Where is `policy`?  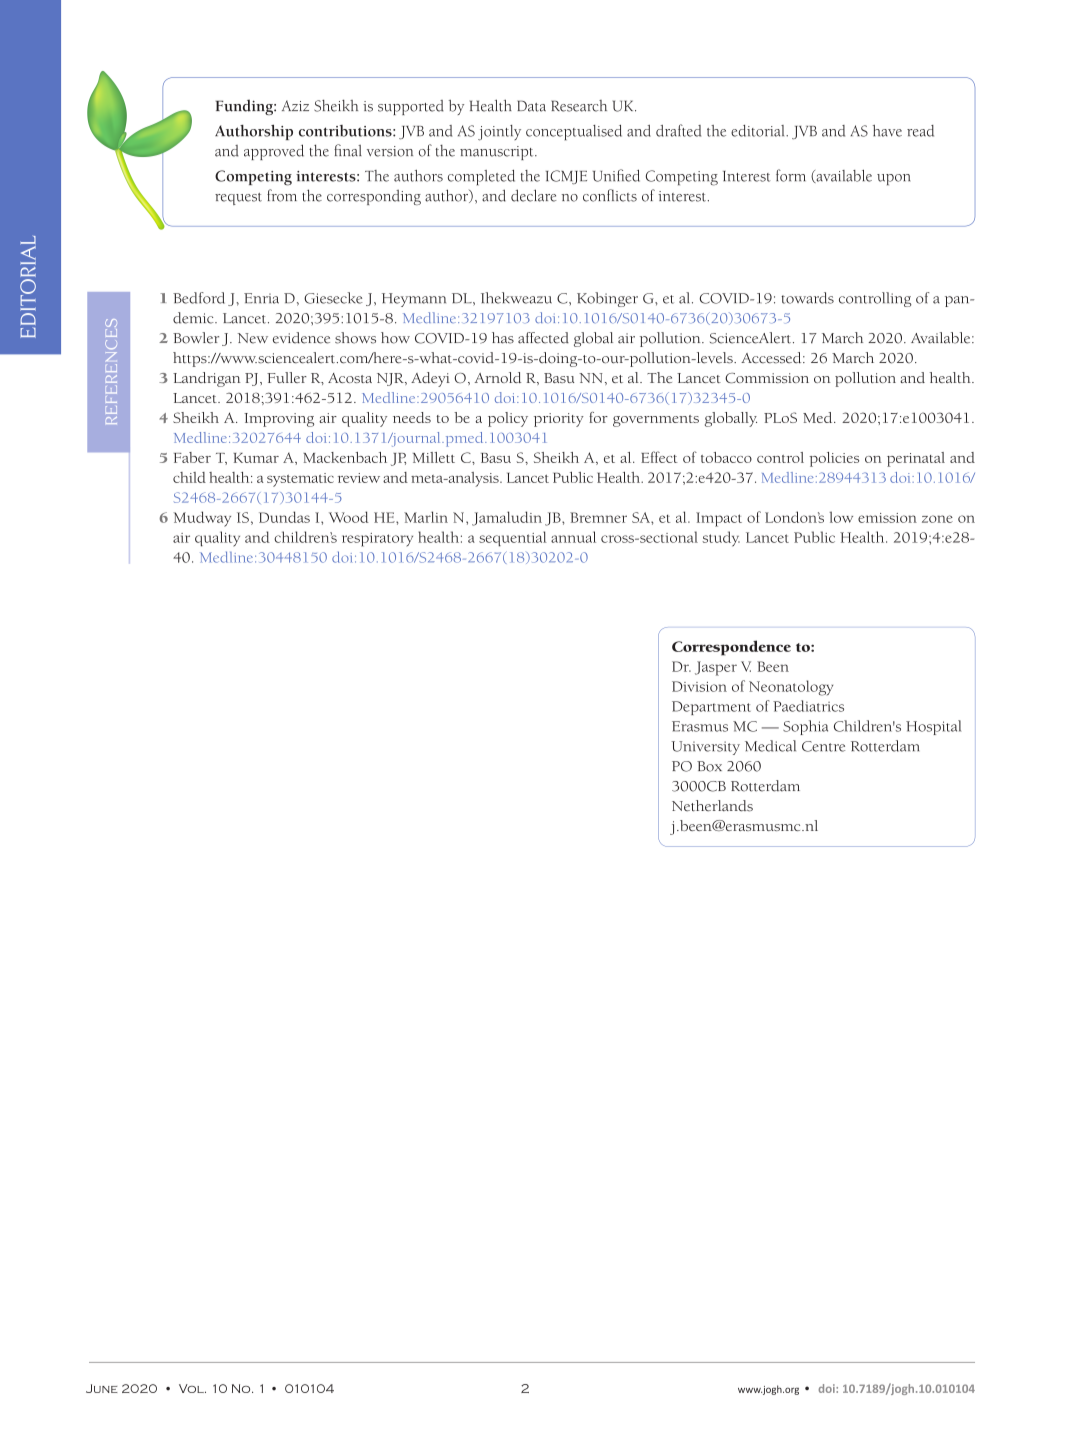 policy is located at coordinates (508, 419).
